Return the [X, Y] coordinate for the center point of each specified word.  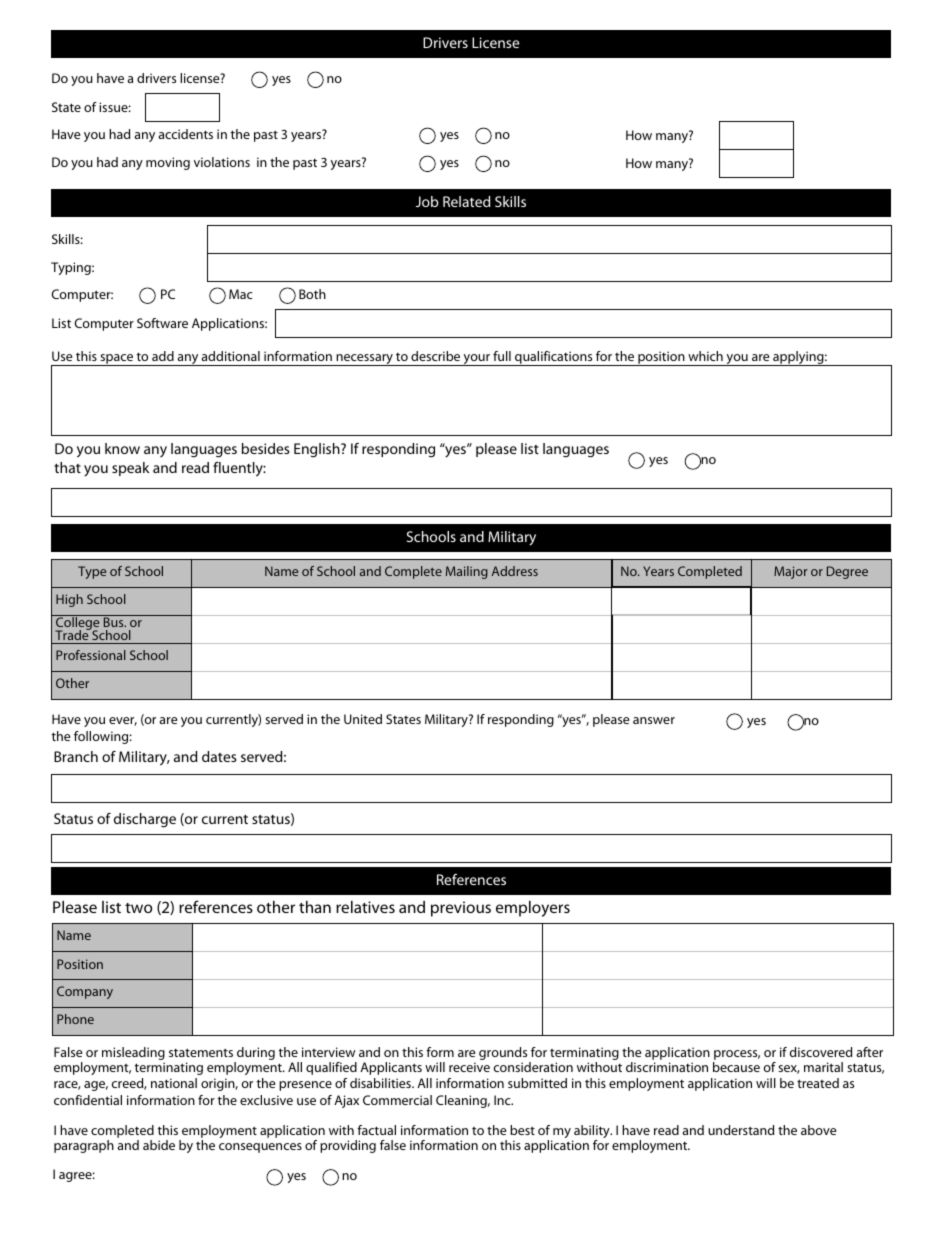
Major [791, 572]
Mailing [467, 572]
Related [466, 201]
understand [741, 1130]
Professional [90, 655]
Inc [503, 1100]
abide [159, 1145]
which [705, 356]
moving [168, 163]
